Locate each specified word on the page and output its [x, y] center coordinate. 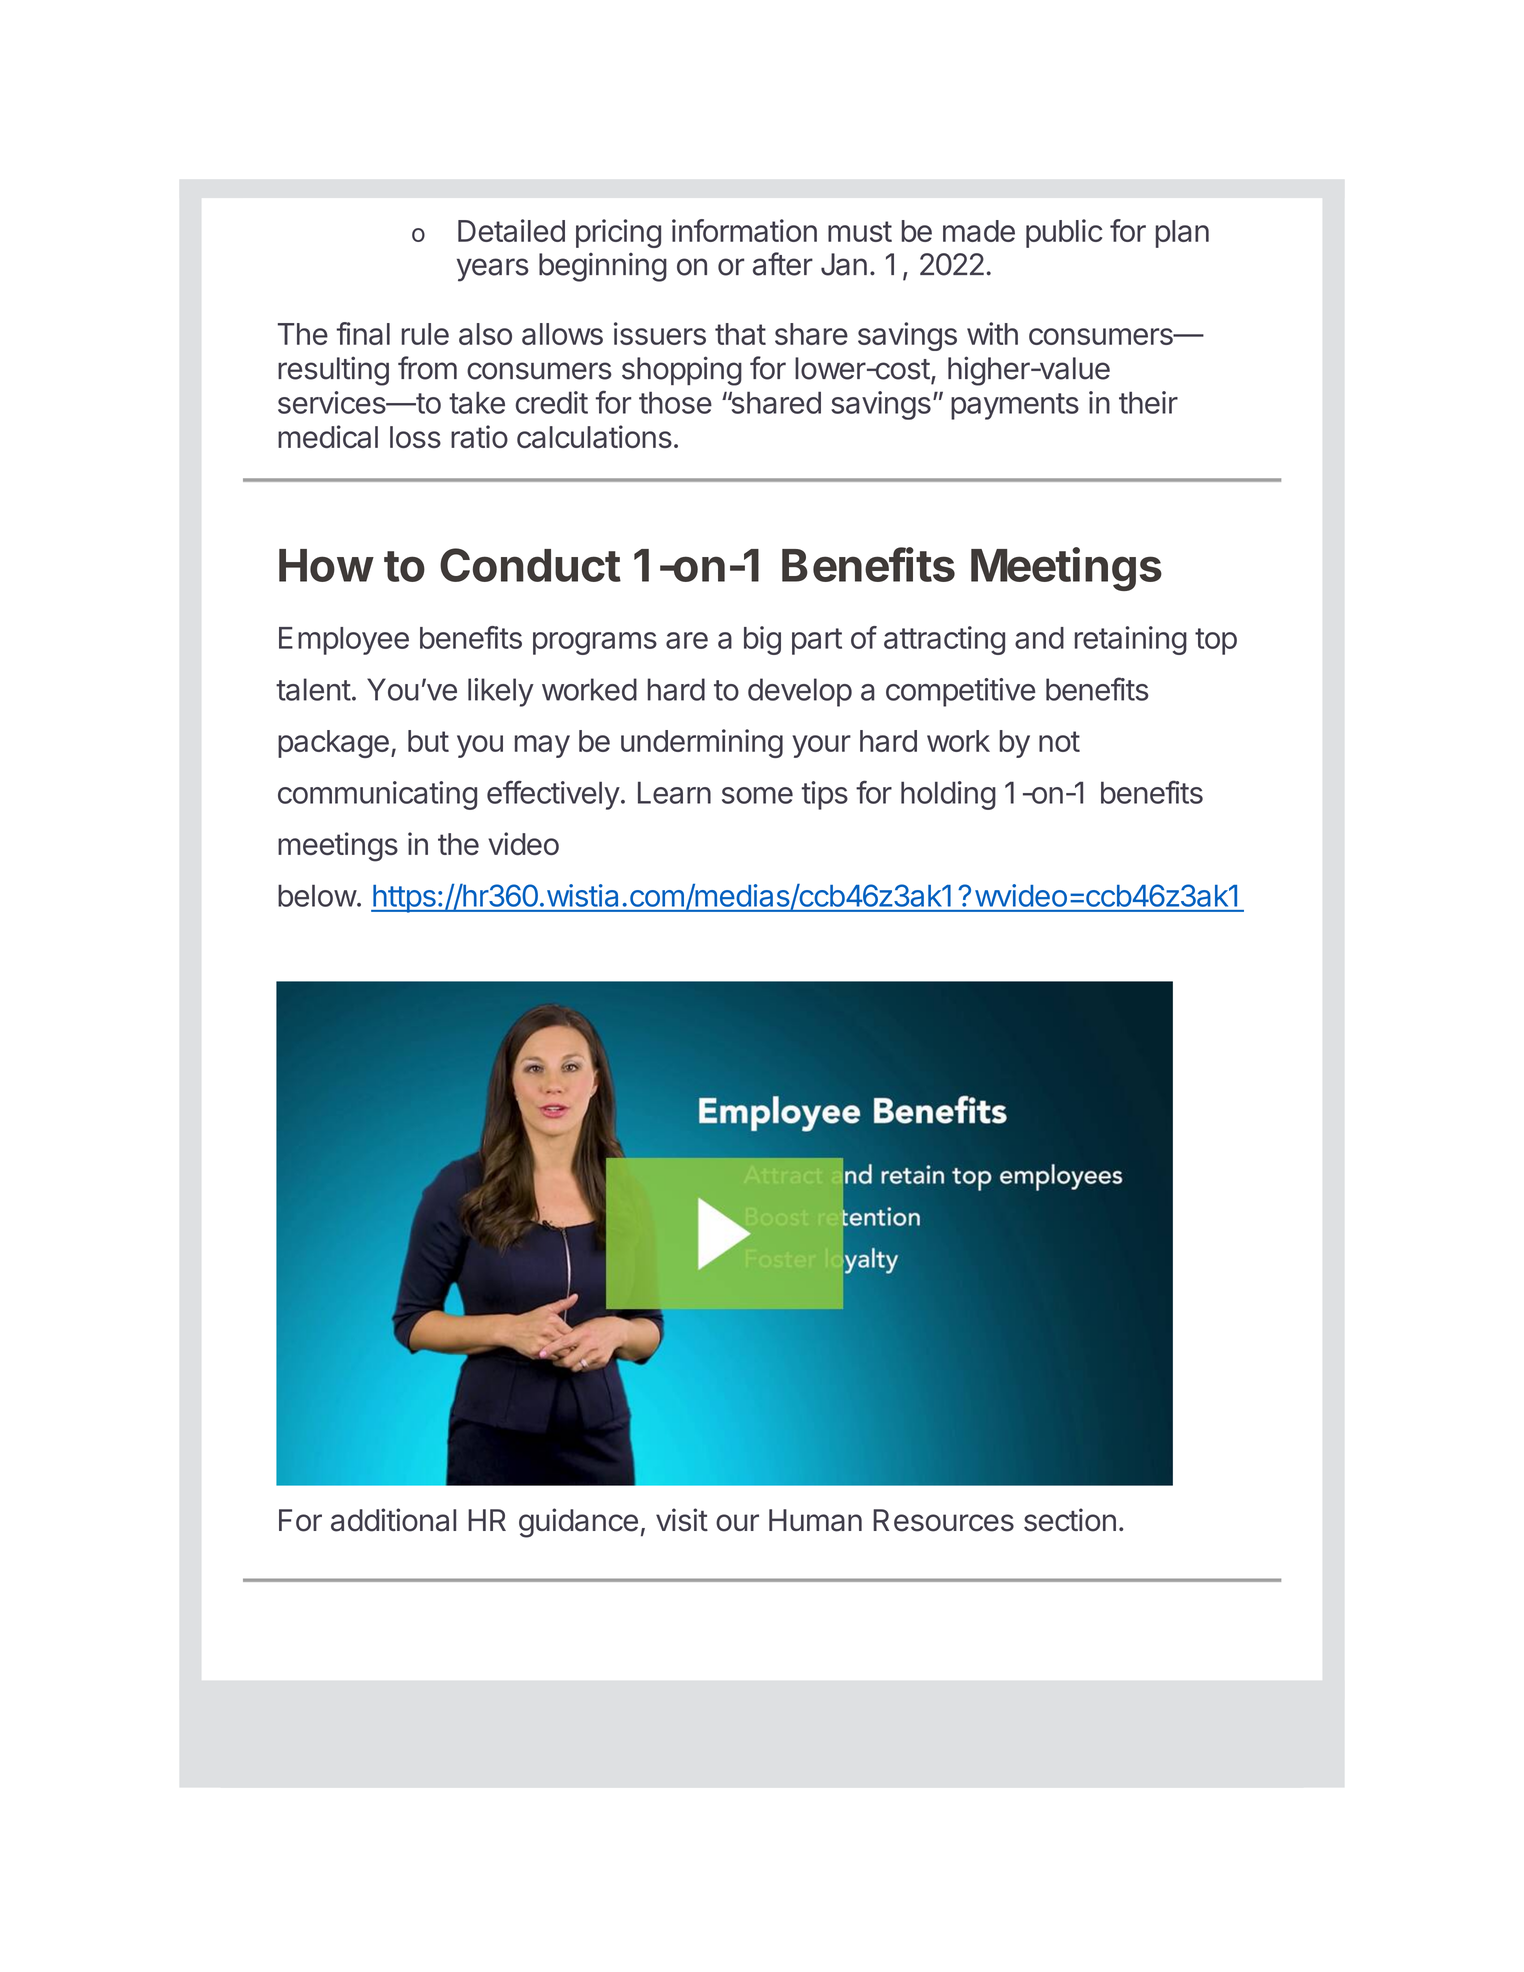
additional [393, 1520]
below [317, 895]
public [1064, 233]
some [757, 795]
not [1059, 741]
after [783, 264]
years [493, 270]
